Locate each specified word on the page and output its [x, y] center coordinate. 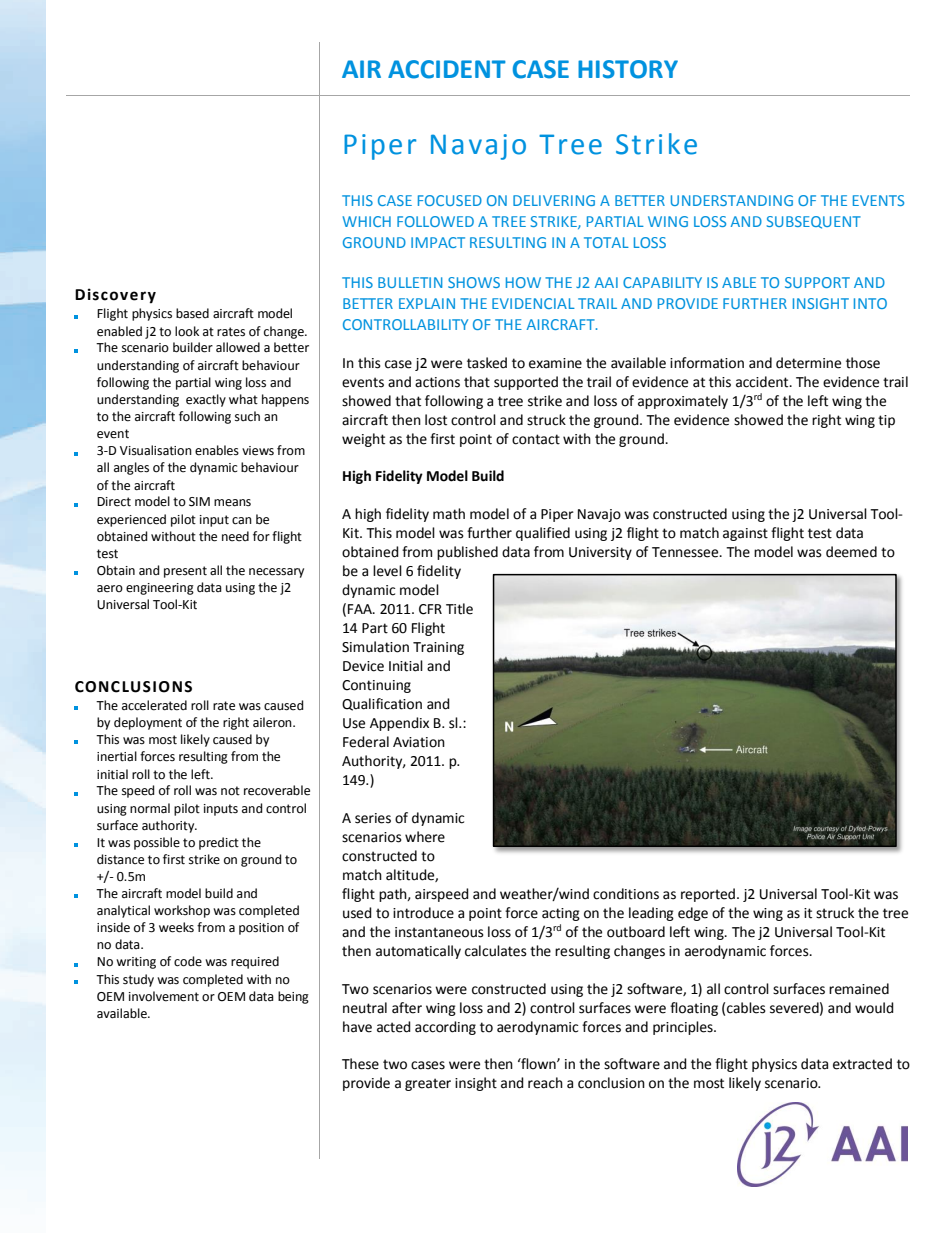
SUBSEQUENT [814, 222]
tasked [487, 363]
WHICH [367, 221]
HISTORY [628, 69]
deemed [851, 552]
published [467, 553]
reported [708, 895]
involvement [164, 996]
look [187, 331]
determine [808, 363]
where [425, 837]
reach [545, 1083]
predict [219, 843]
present [185, 572]
